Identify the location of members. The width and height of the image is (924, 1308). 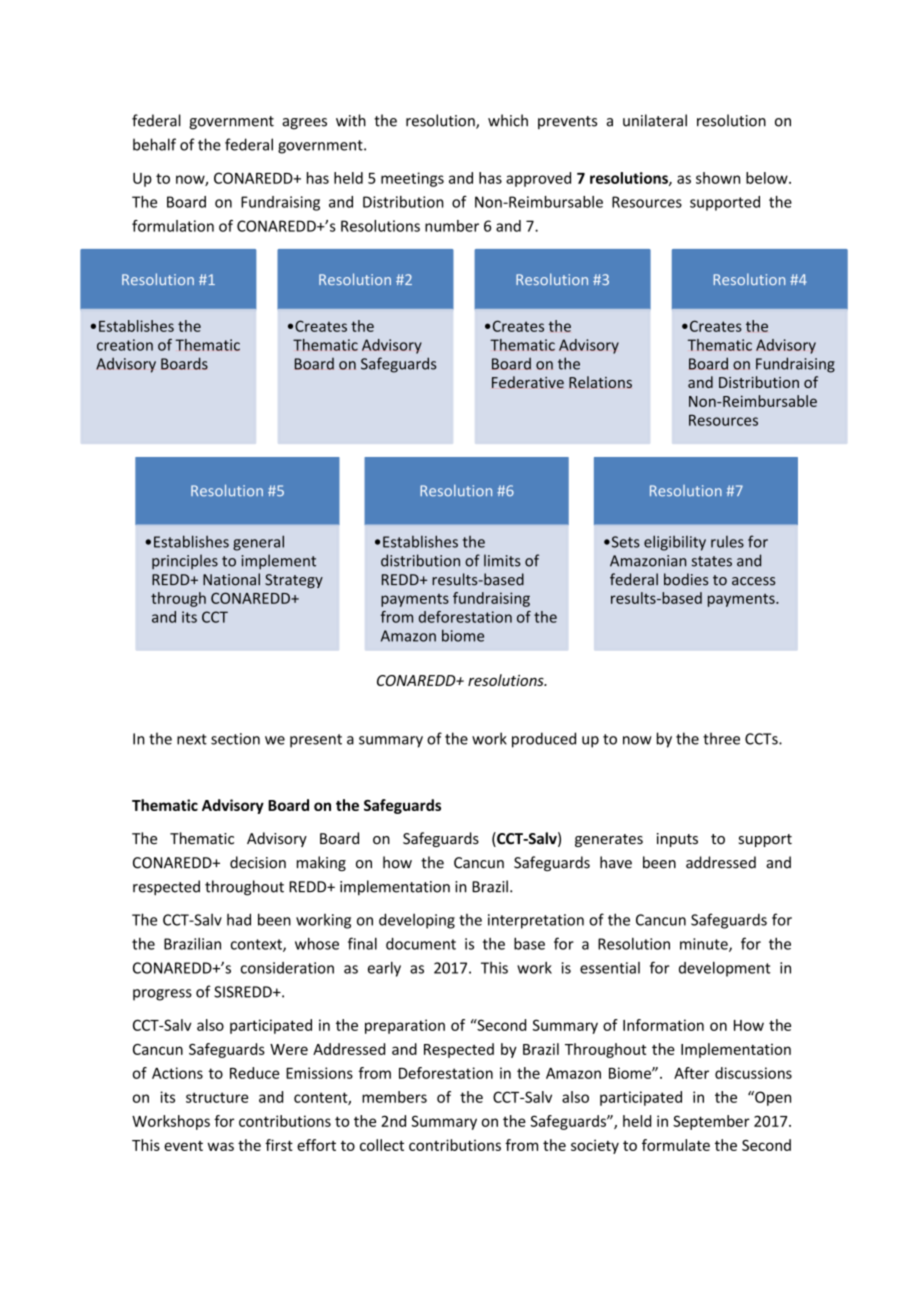
(394, 1097).
